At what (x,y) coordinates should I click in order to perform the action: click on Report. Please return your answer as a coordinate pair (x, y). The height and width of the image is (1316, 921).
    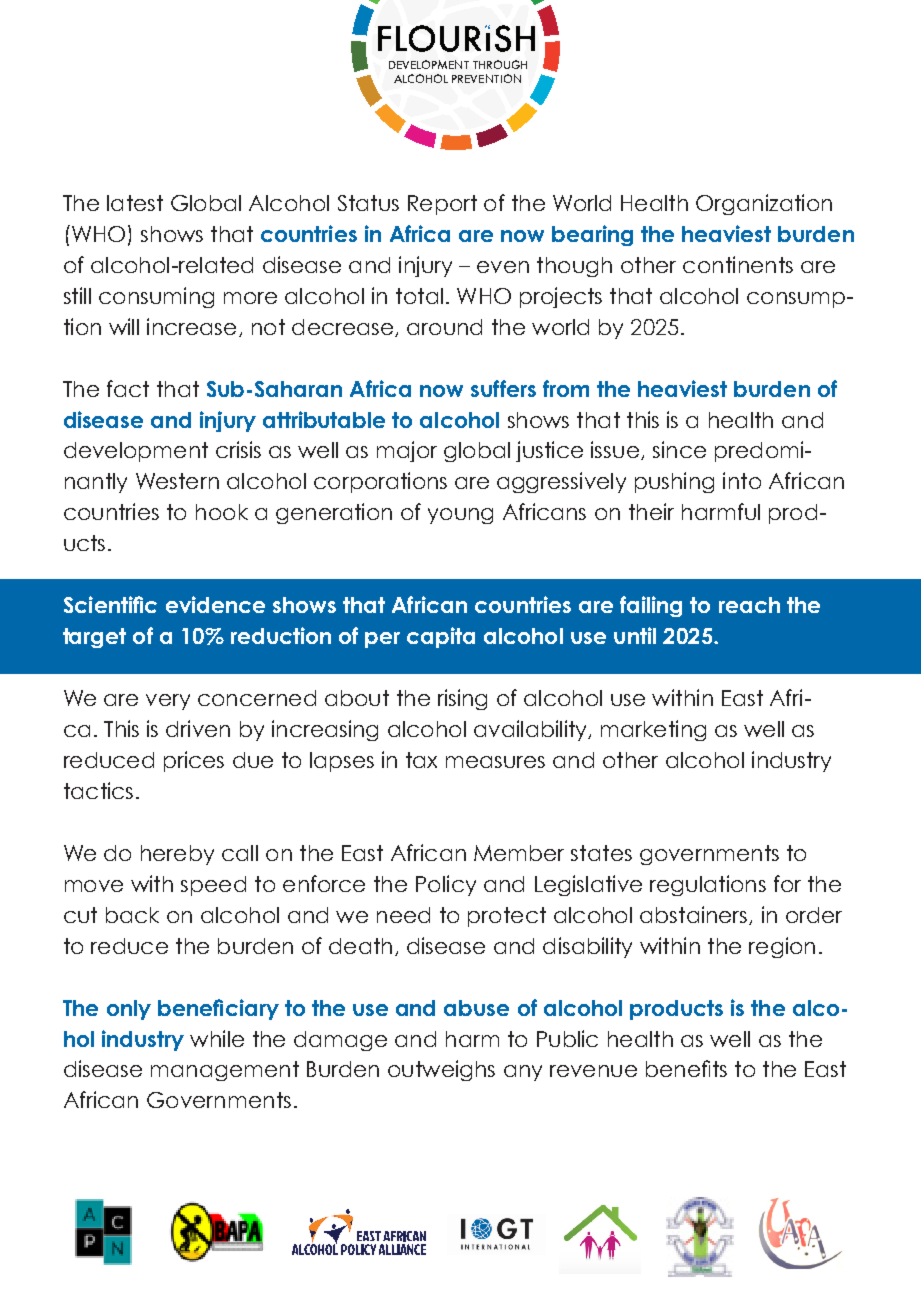
    Looking at the image, I should click on (442, 205).
